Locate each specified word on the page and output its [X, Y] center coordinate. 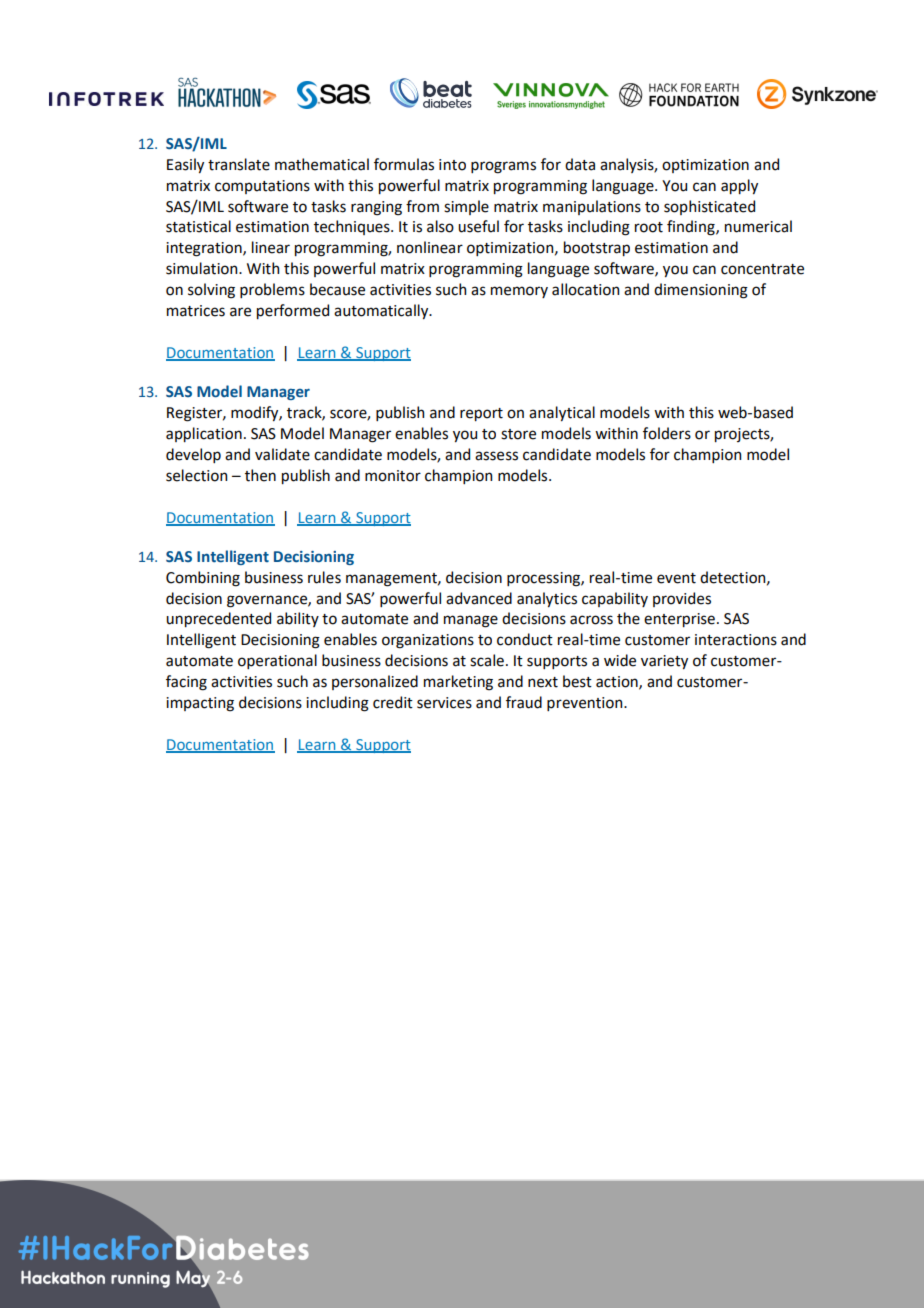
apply [739, 186]
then [260, 475]
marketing [458, 683]
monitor [393, 476]
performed [293, 311]
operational [277, 661]
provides [682, 599]
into [452, 165]
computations [262, 187]
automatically [382, 311]
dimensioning [701, 291]
